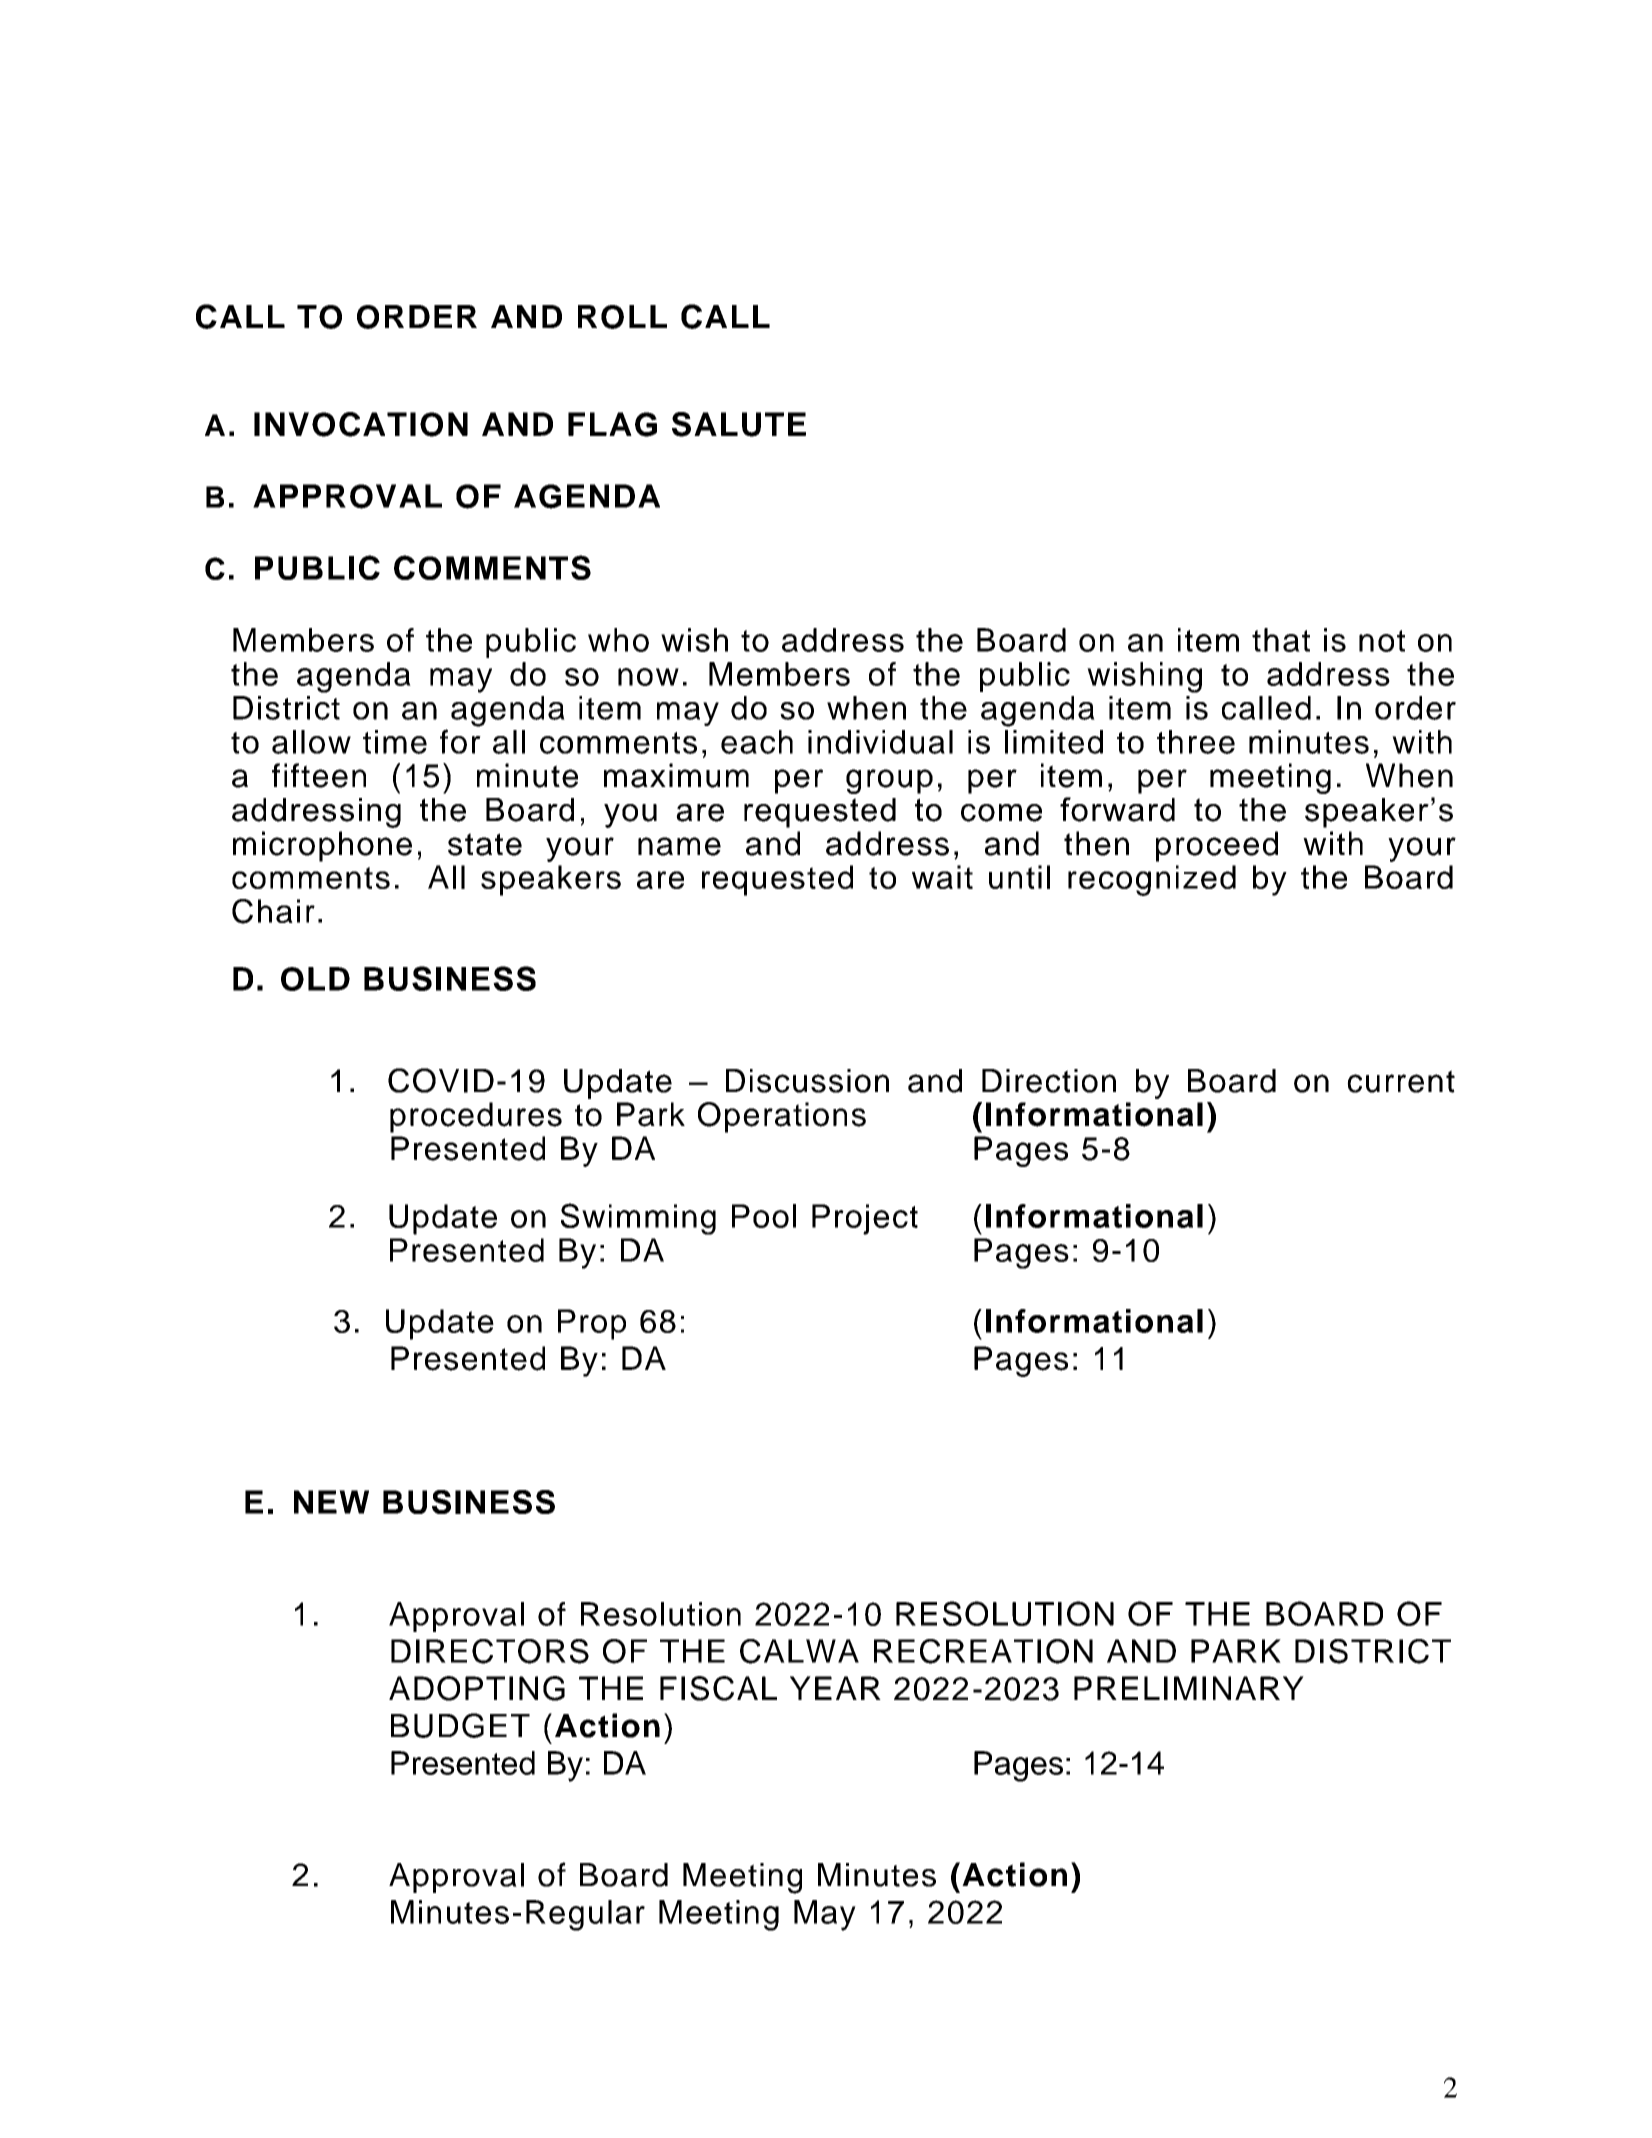 Image resolution: width=1652 pixels, height=2138 pixels. What do you see at coordinates (331, 1502) in the screenshot?
I see `NEW` at bounding box center [331, 1502].
